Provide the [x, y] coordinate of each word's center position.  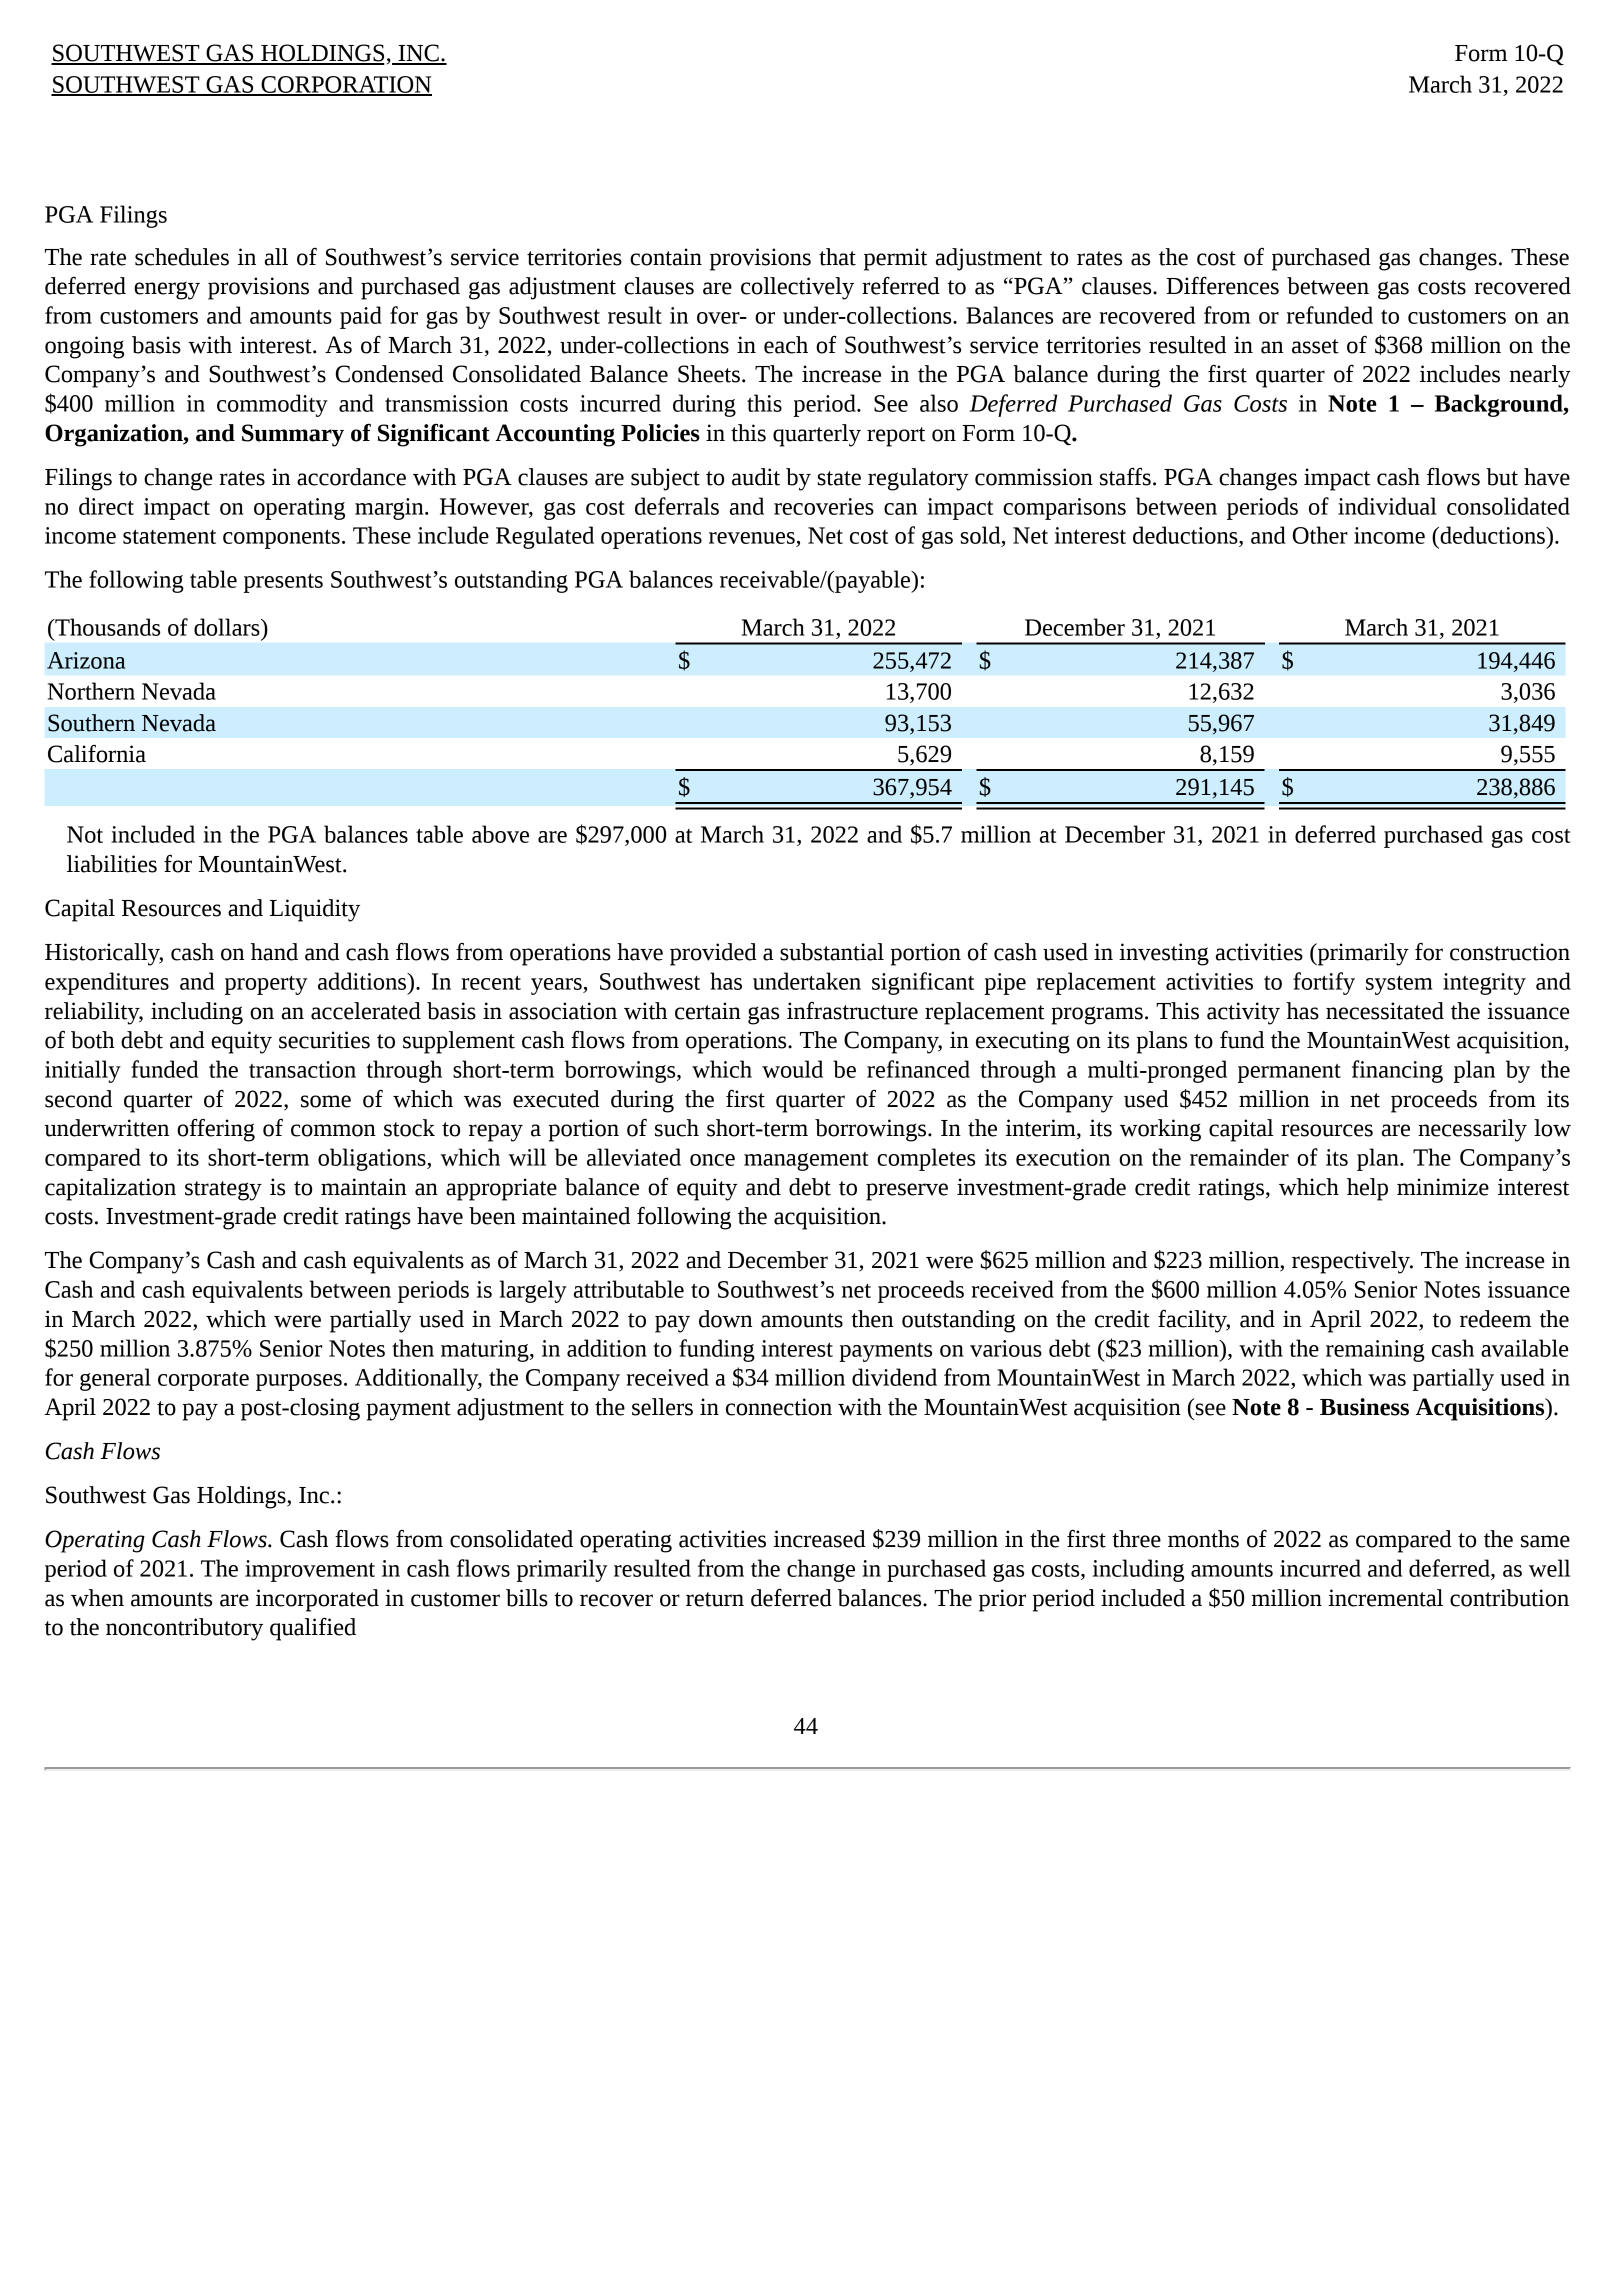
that [837, 257]
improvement [310, 1571]
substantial [832, 952]
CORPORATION [345, 85]
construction [1510, 952]
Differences [1222, 285]
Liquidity [315, 910]
